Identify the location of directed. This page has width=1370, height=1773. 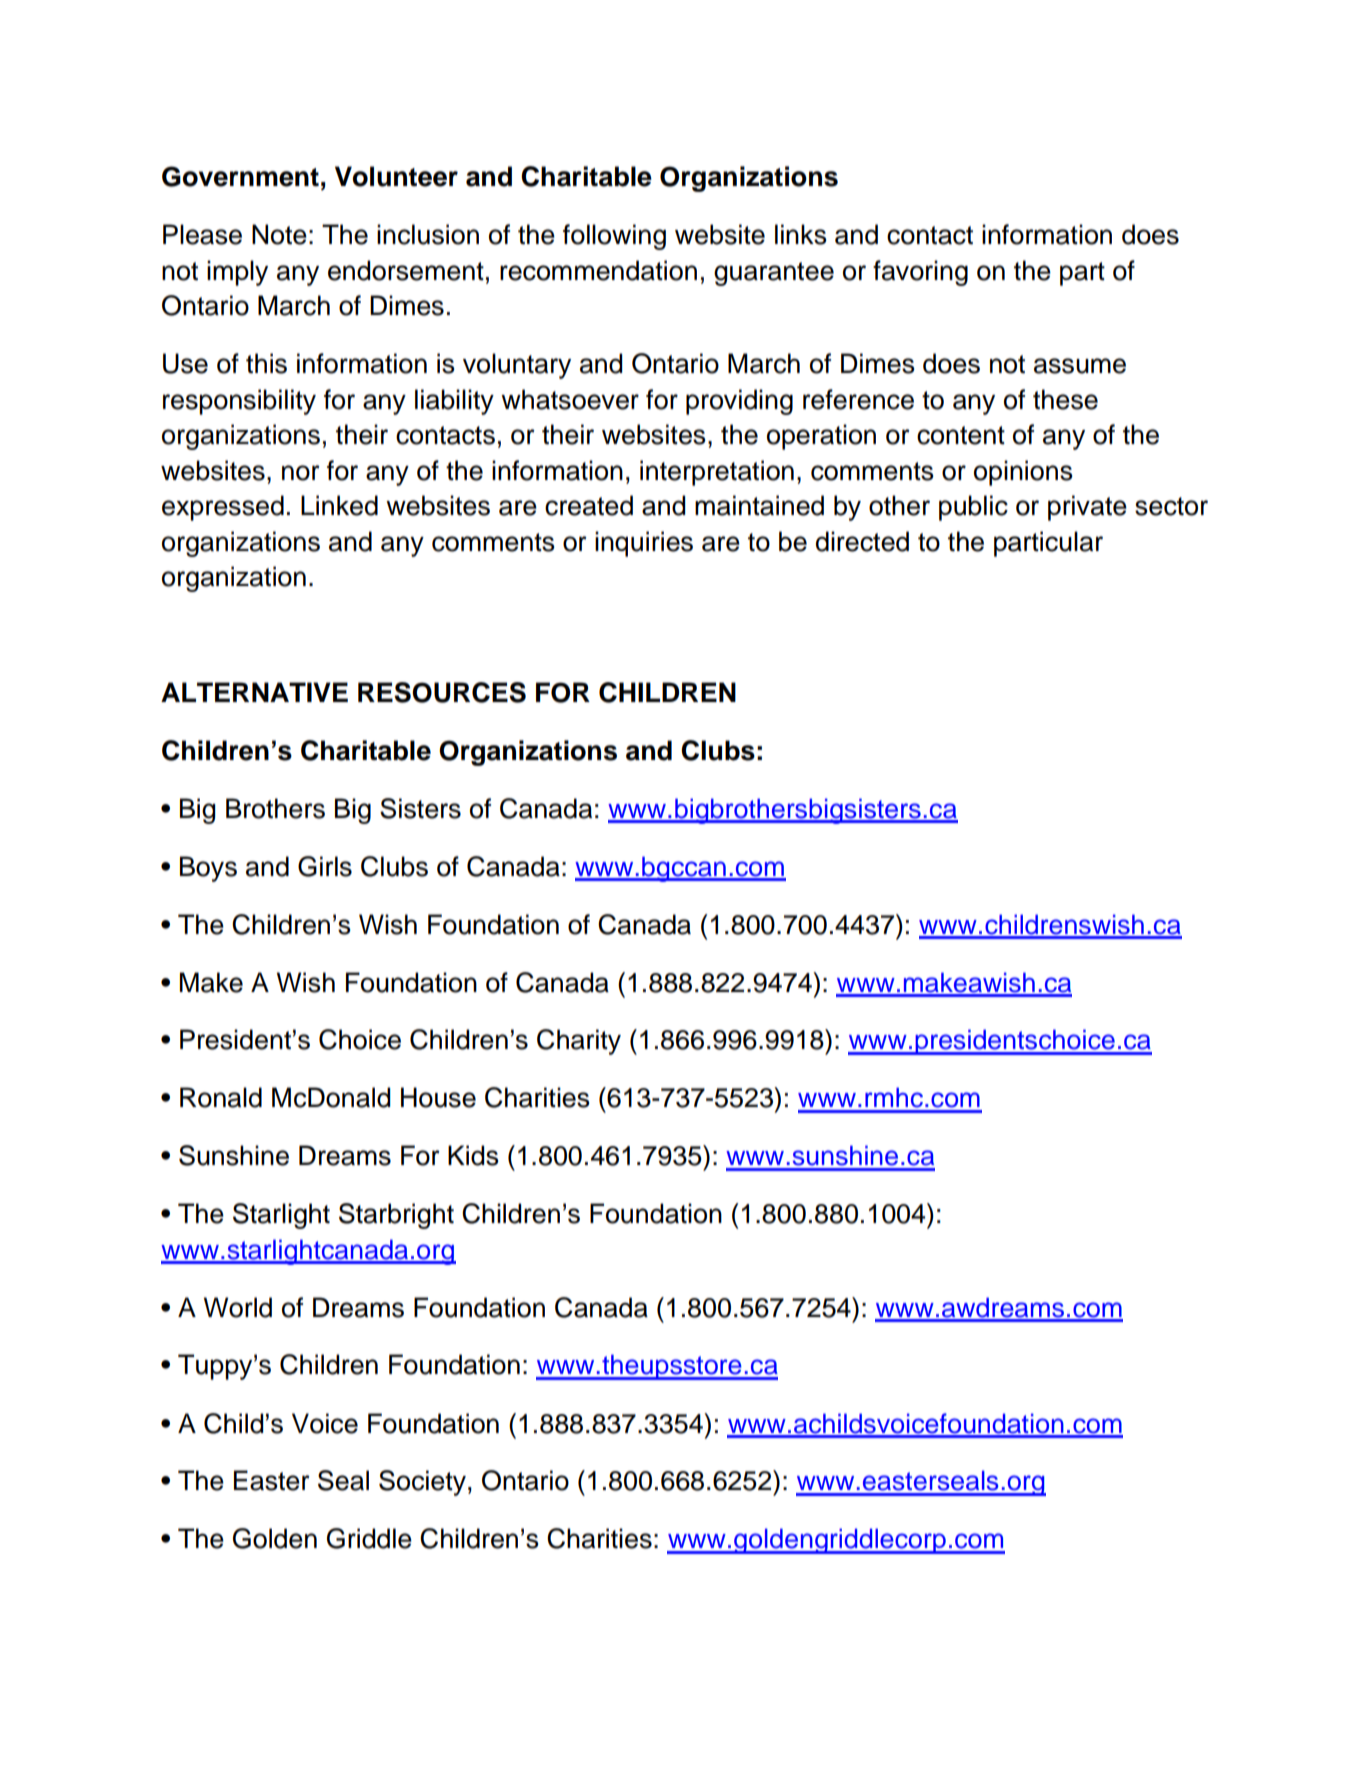
(862, 541).
